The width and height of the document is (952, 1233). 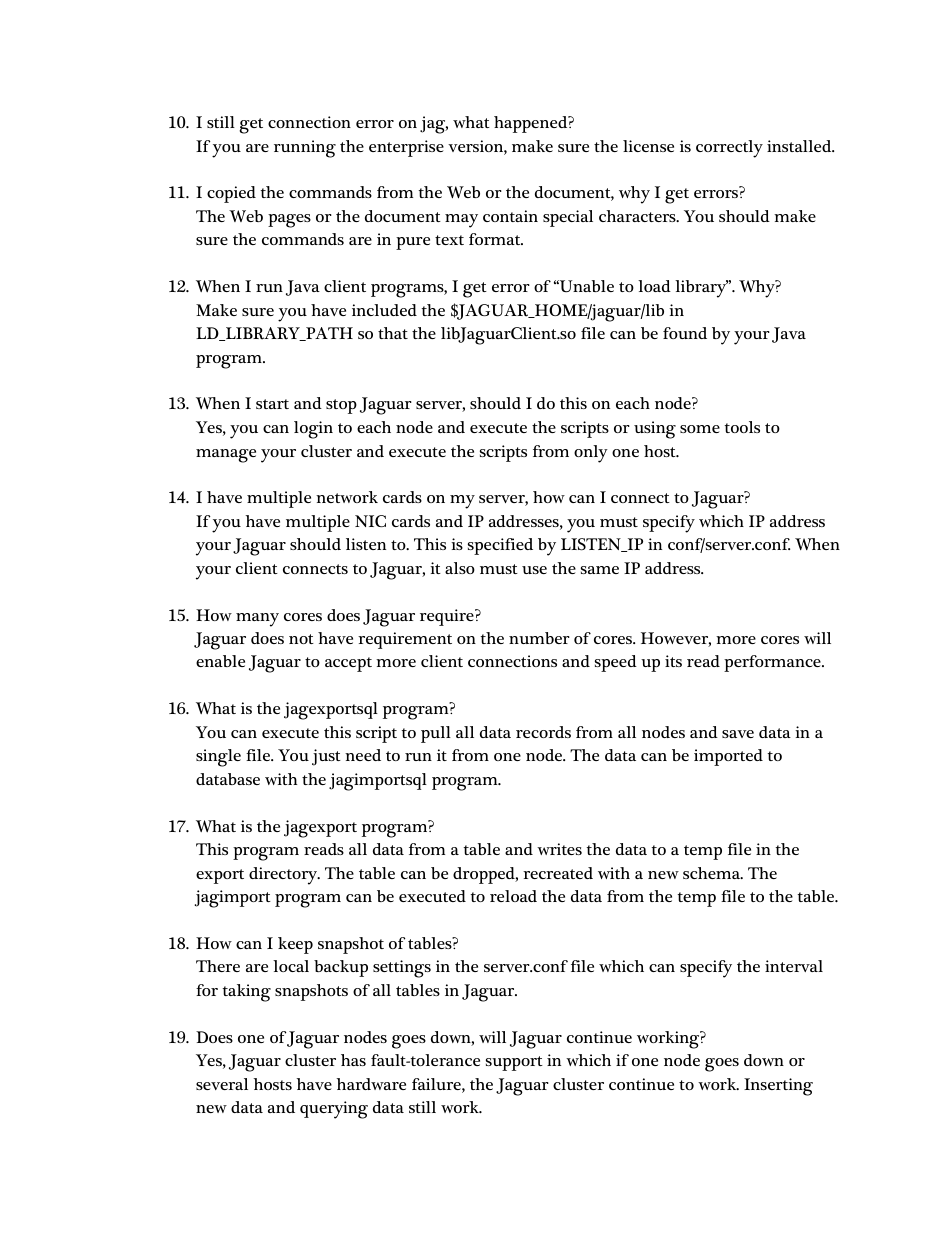 What do you see at coordinates (313, 430) in the document?
I see `login` at bounding box center [313, 430].
